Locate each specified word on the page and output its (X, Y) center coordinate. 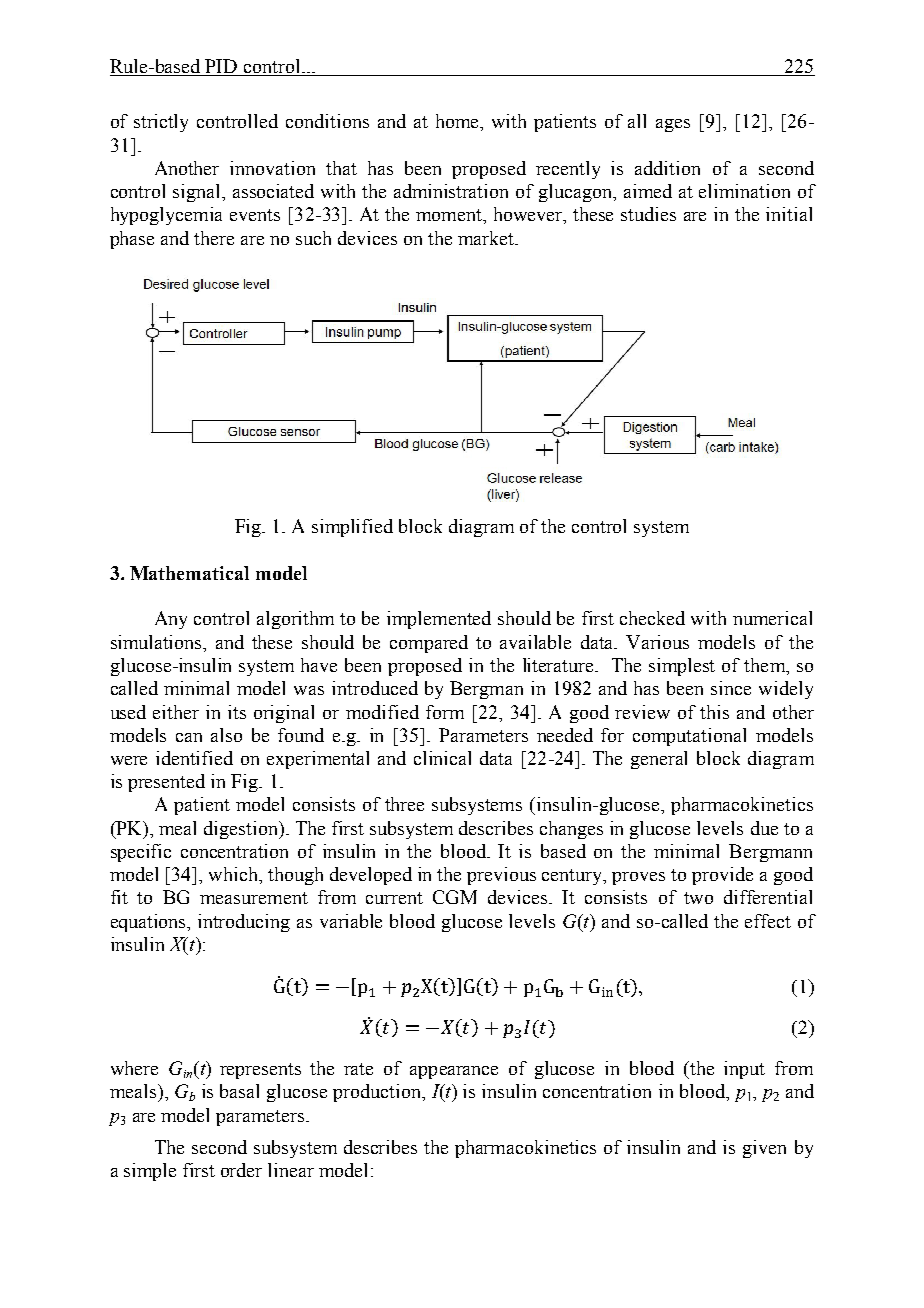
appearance (454, 1072)
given (764, 1149)
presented (166, 783)
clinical (442, 758)
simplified (352, 528)
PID (222, 67)
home (458, 121)
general (659, 760)
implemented (439, 620)
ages (673, 125)
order (241, 1170)
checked (652, 618)
